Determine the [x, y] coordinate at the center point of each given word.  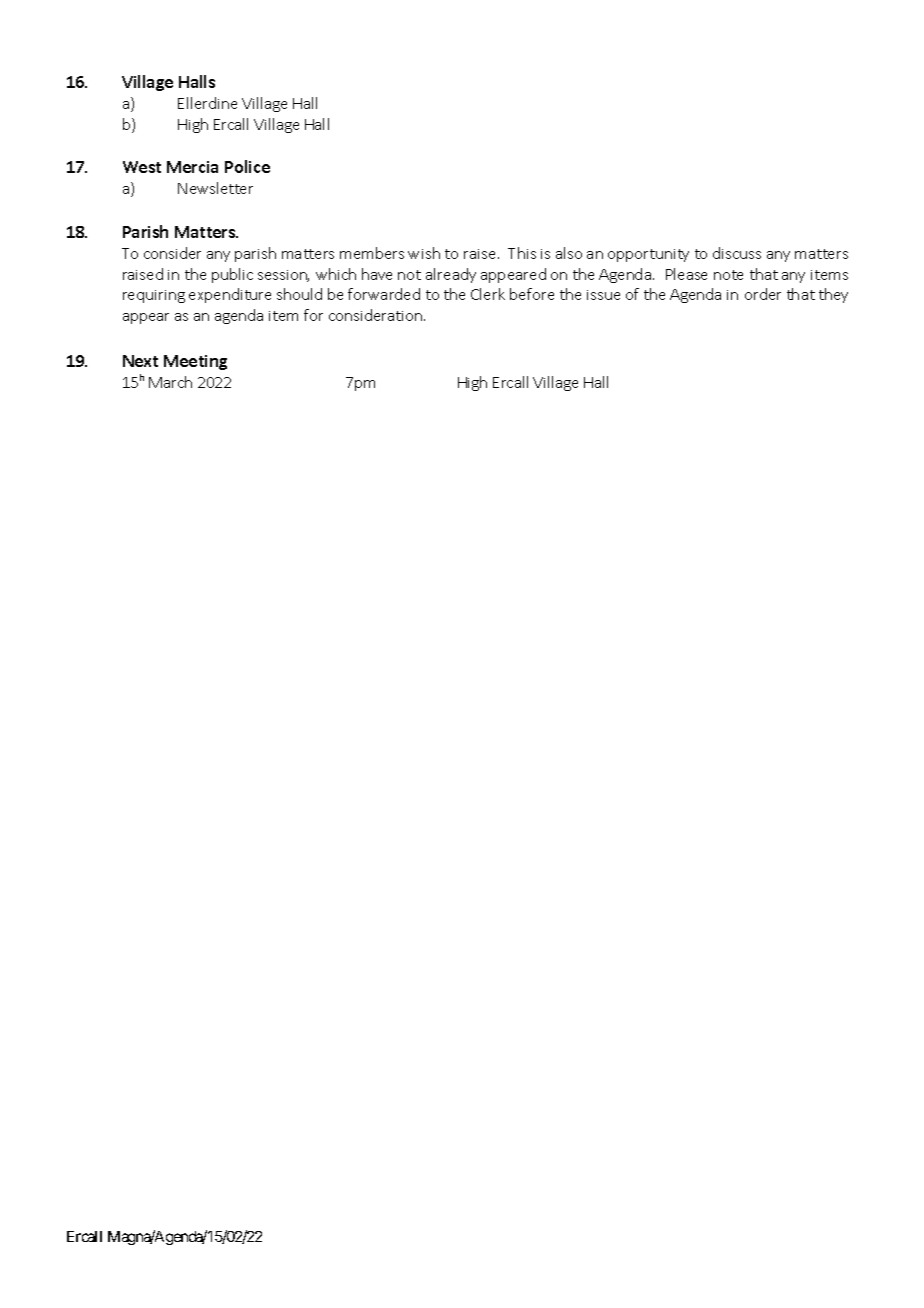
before [532, 294]
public [232, 275]
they [833, 295]
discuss [737, 253]
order [763, 294]
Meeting [195, 362]
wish [424, 253]
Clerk [488, 294]
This [522, 253]
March [170, 382]
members [372, 253]
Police [247, 166]
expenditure [230, 295]
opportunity [648, 255]
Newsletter [215, 188]
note [728, 275]
